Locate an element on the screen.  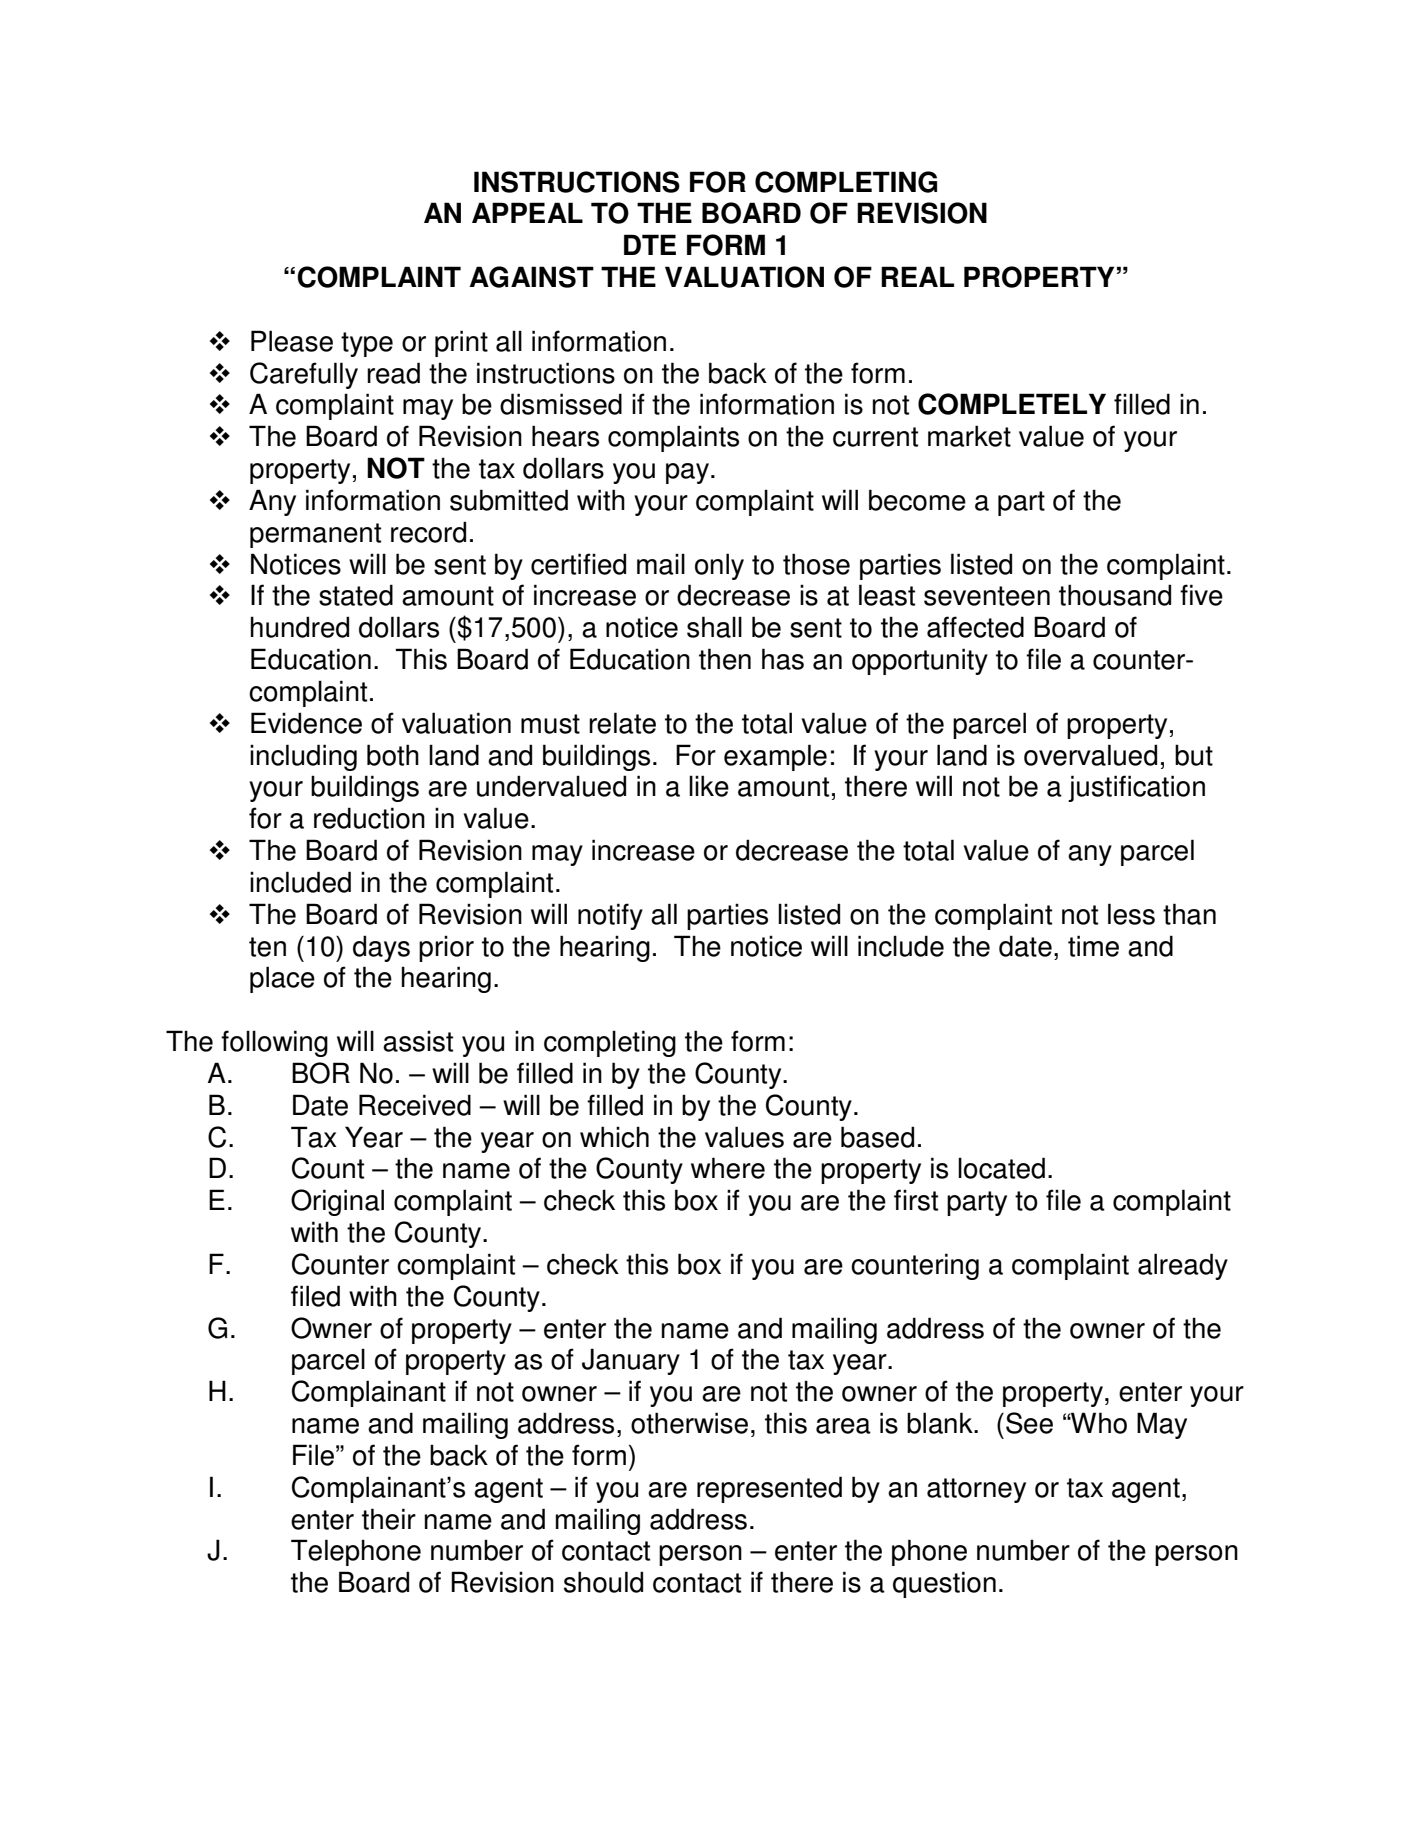
thousand is located at coordinates (1115, 595).
